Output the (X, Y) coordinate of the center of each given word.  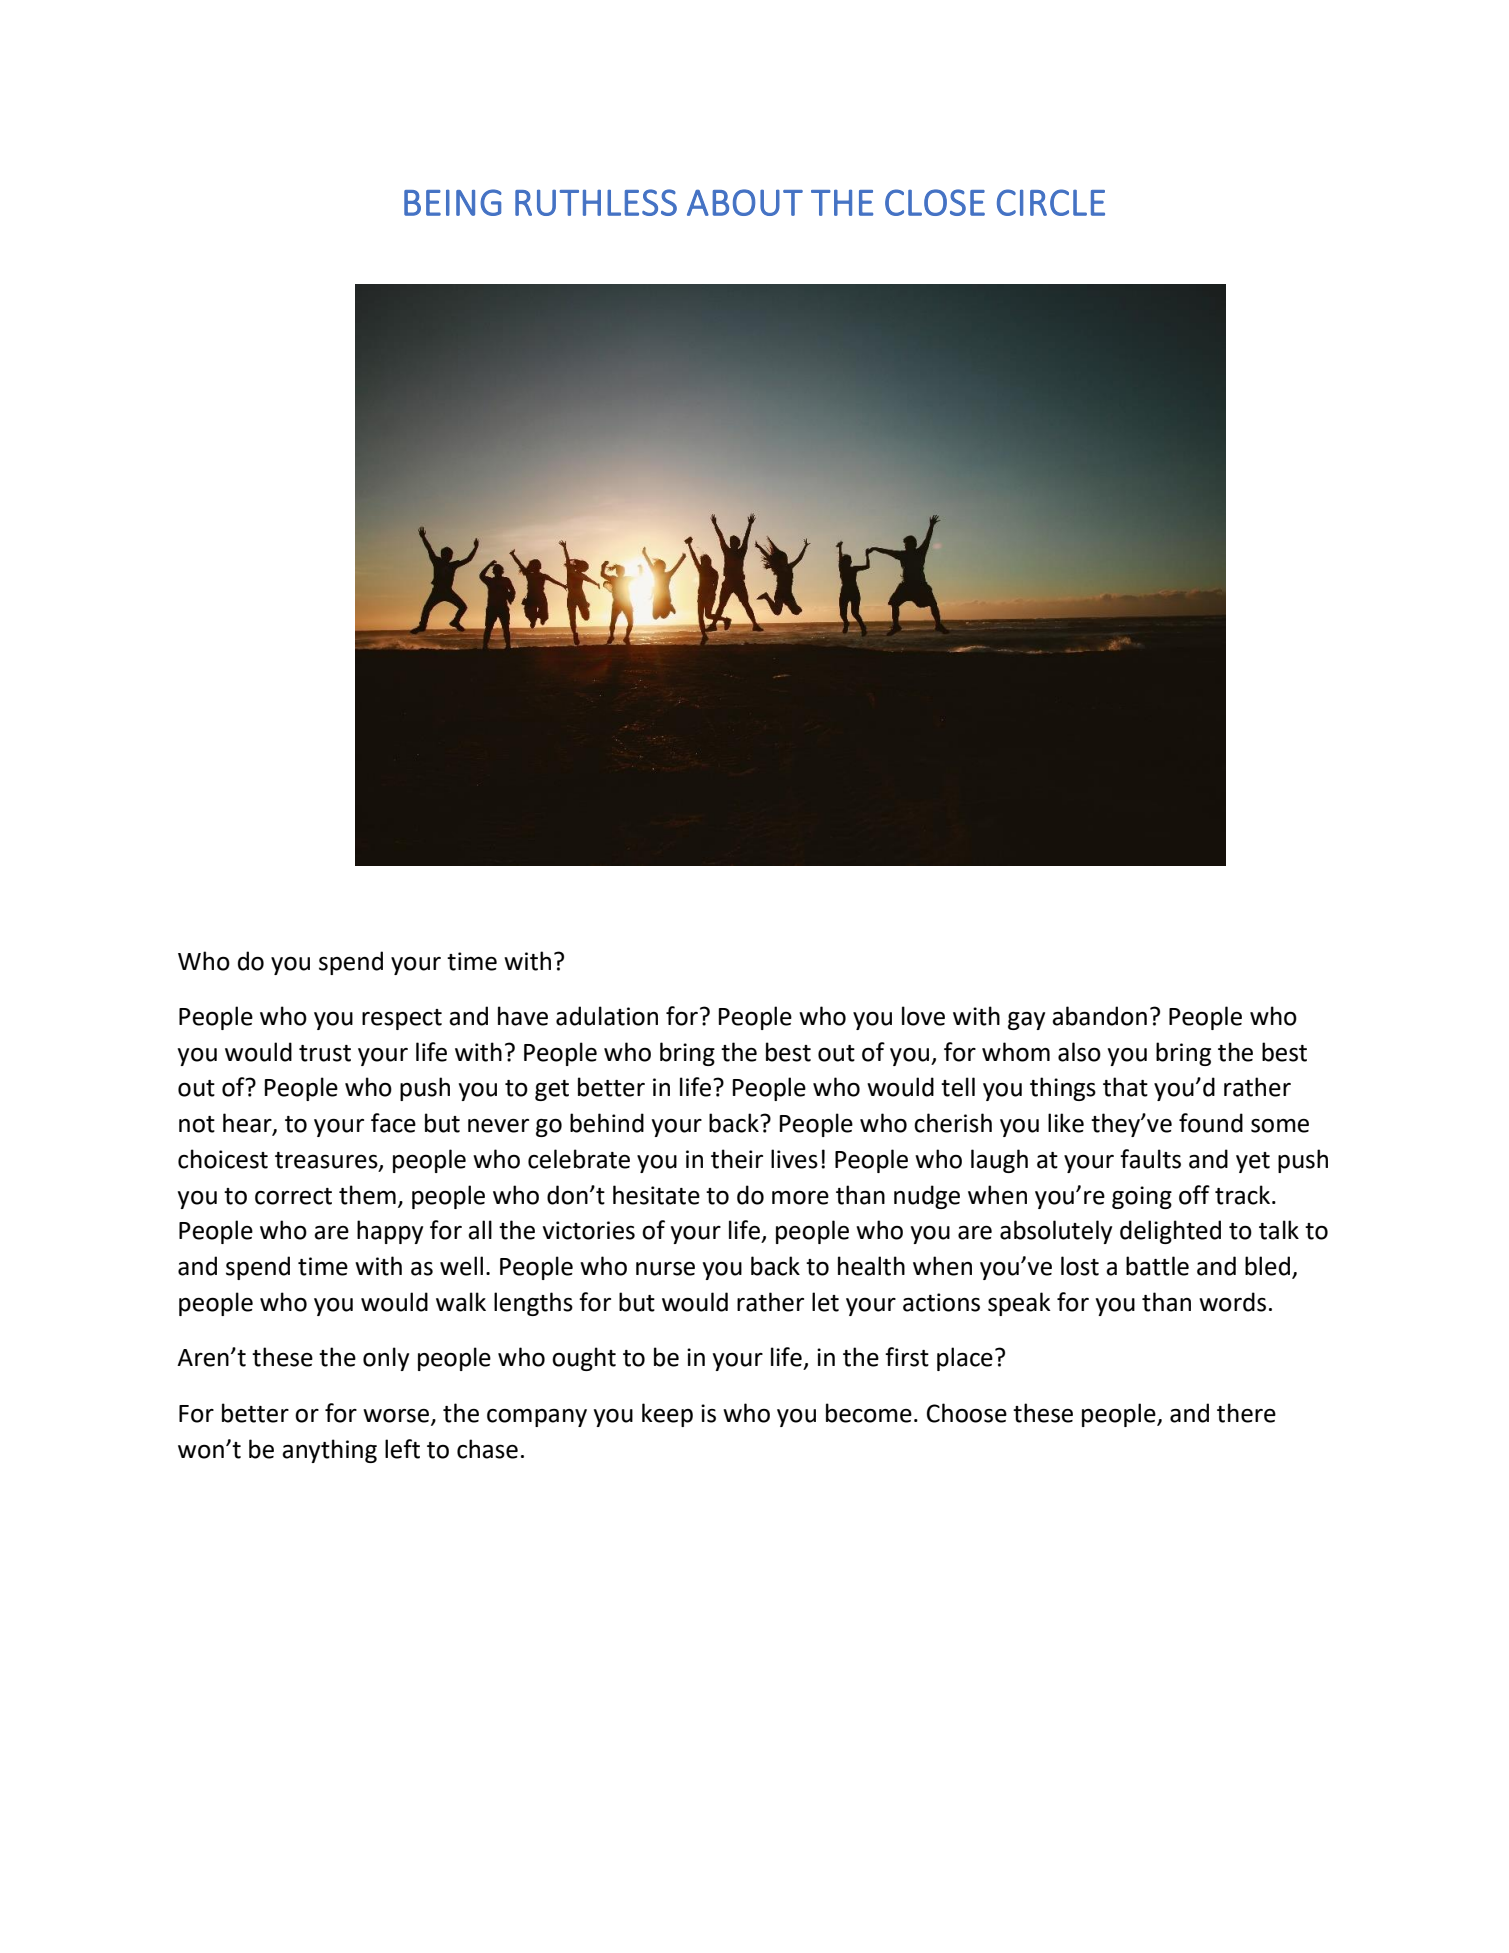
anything (329, 1451)
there (1246, 1413)
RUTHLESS (596, 202)
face (393, 1123)
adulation (607, 1016)
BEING (453, 202)
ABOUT (745, 202)
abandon (1099, 1016)
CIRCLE (1051, 202)
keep (667, 1415)
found (1211, 1123)
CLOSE (935, 202)
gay (1026, 1021)
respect (402, 1019)
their (737, 1159)
